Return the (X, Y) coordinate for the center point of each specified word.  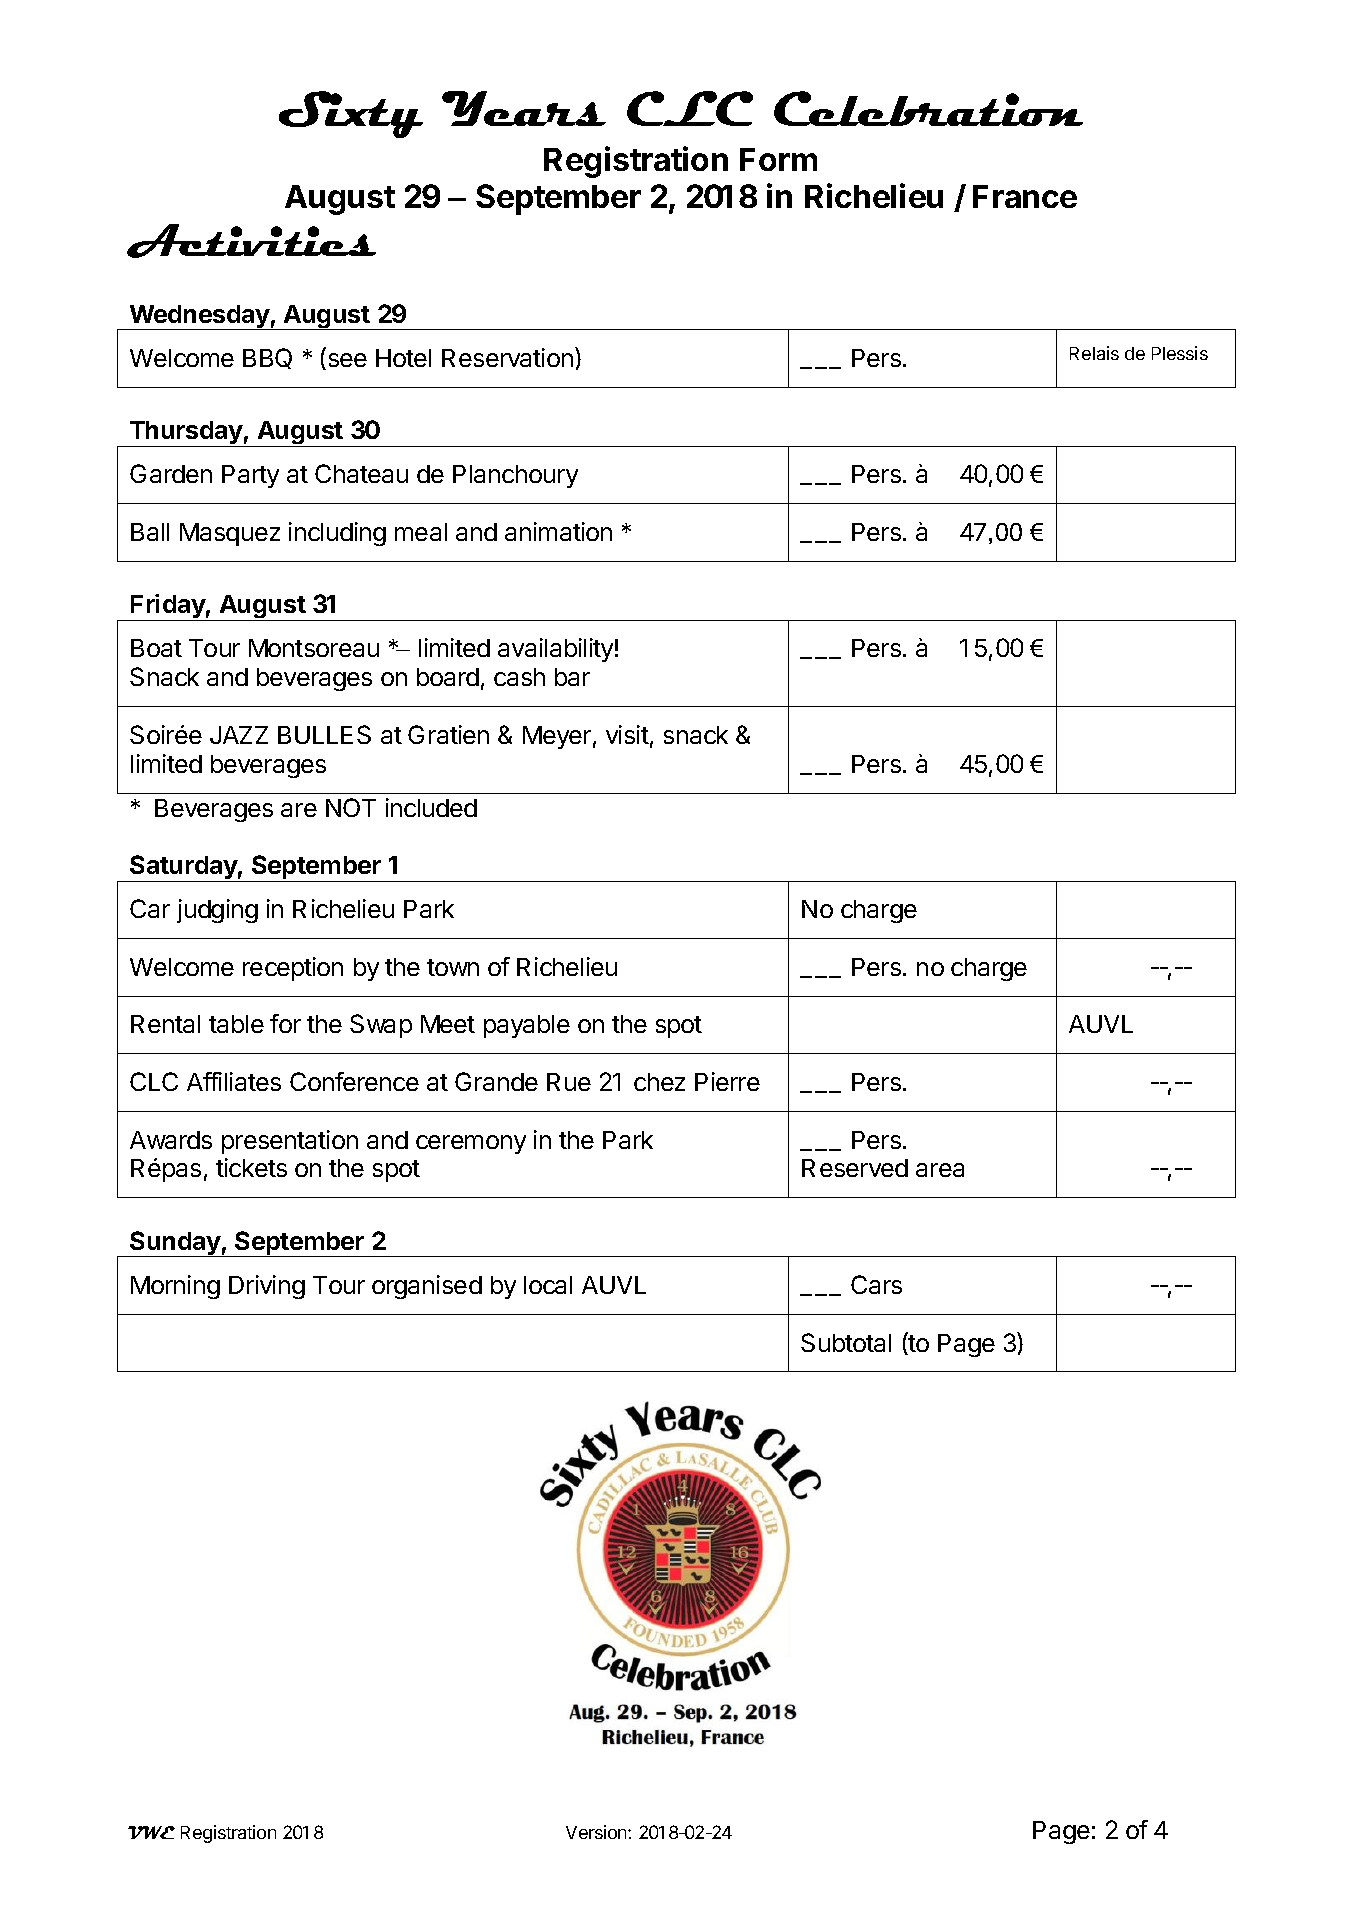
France (1025, 196)
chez (659, 1082)
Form (778, 159)
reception (293, 969)
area (940, 1170)
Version (597, 1832)
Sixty (351, 114)
